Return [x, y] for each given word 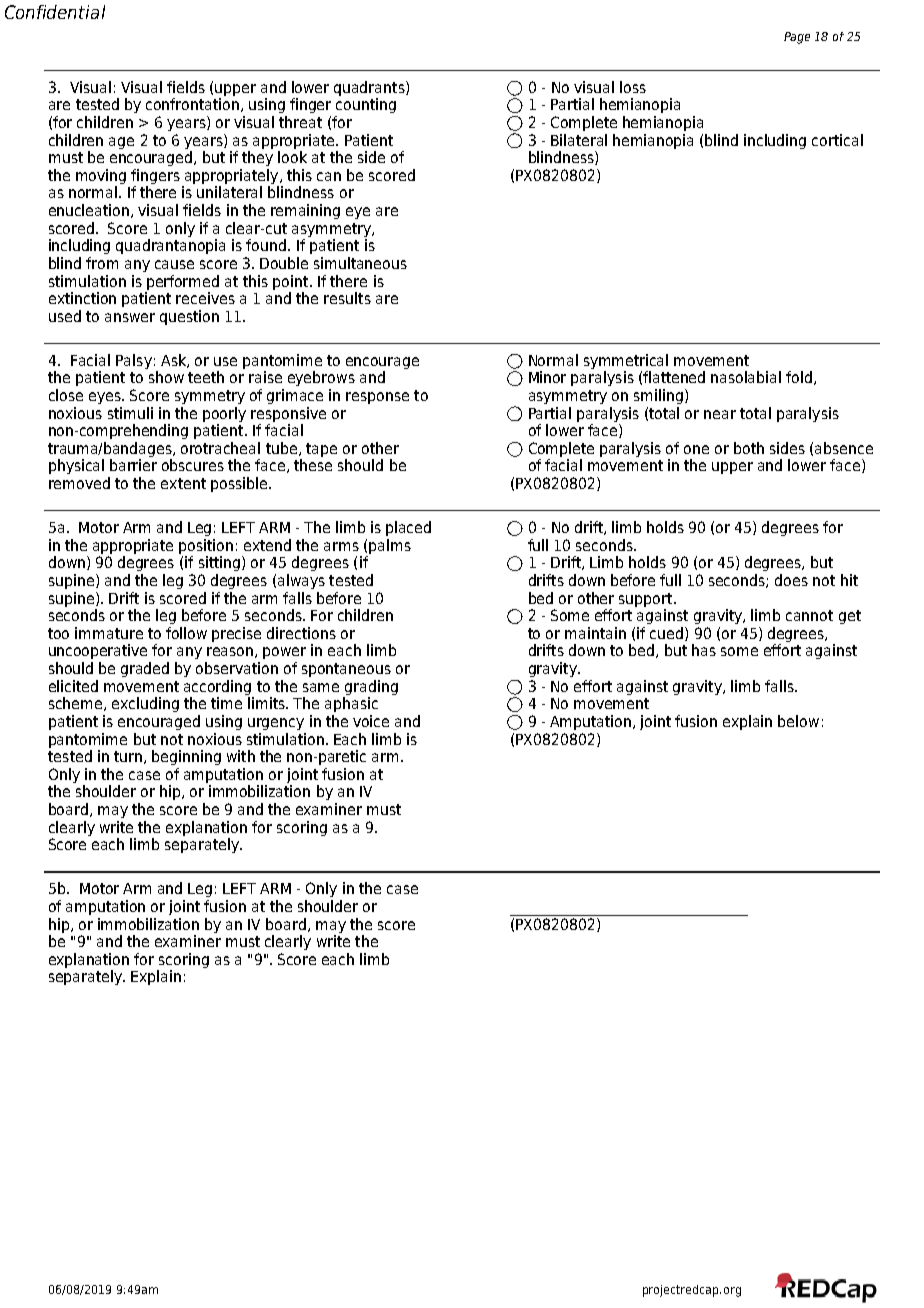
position [206, 546]
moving [101, 178]
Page [797, 38]
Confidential [55, 12]
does [791, 580]
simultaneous [360, 263]
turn [129, 757]
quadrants [370, 88]
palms [390, 546]
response [377, 398]
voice [371, 721]
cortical [837, 140]
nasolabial [746, 377]
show [166, 377]
